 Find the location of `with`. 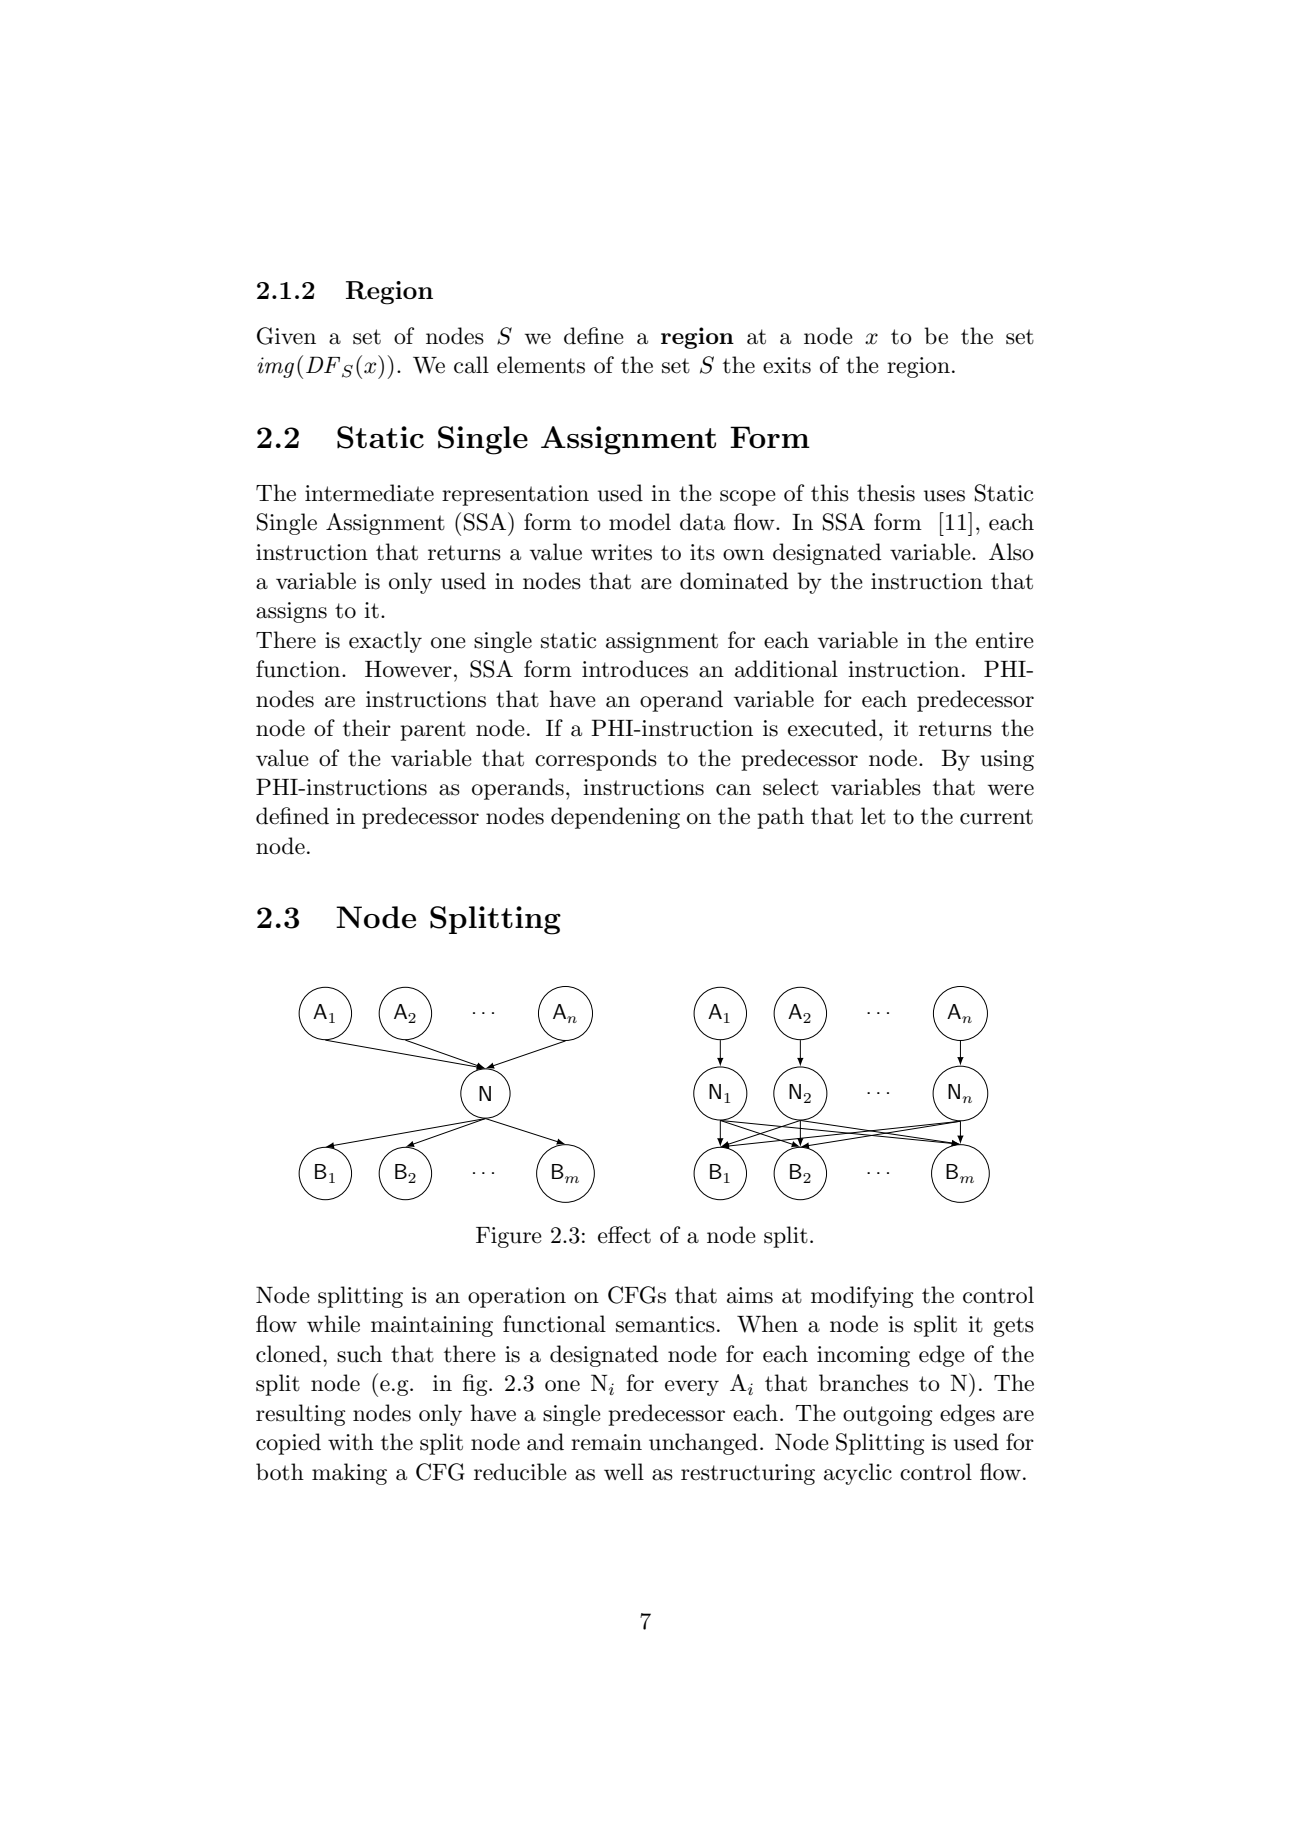

with is located at coordinates (351, 1442).
